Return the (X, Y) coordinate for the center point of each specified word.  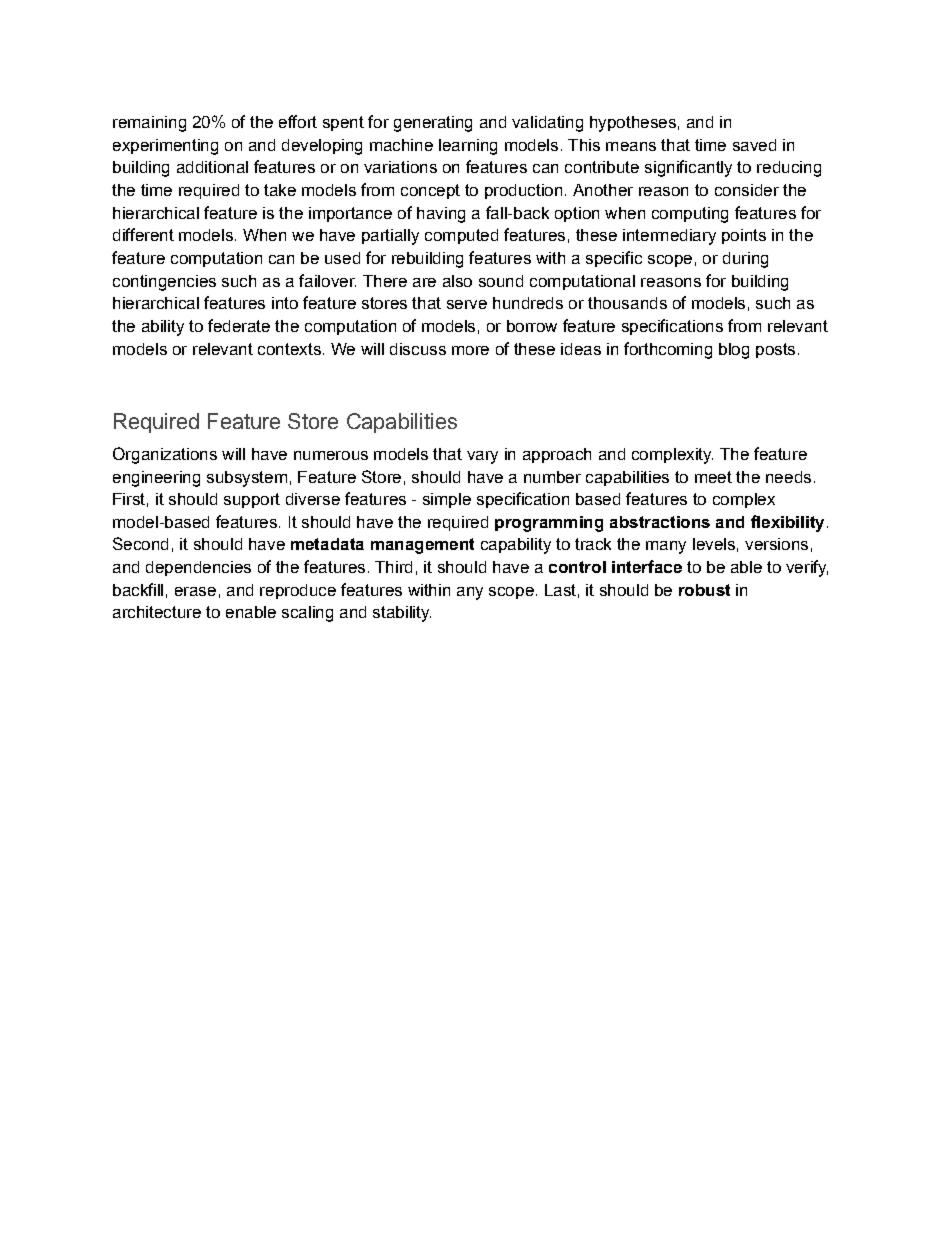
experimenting (165, 147)
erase (195, 591)
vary (482, 457)
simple (447, 500)
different (143, 234)
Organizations (165, 455)
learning (468, 147)
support (252, 500)
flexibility (787, 523)
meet (713, 477)
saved (754, 145)
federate (239, 325)
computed (461, 236)
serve (467, 304)
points (744, 236)
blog (734, 351)
